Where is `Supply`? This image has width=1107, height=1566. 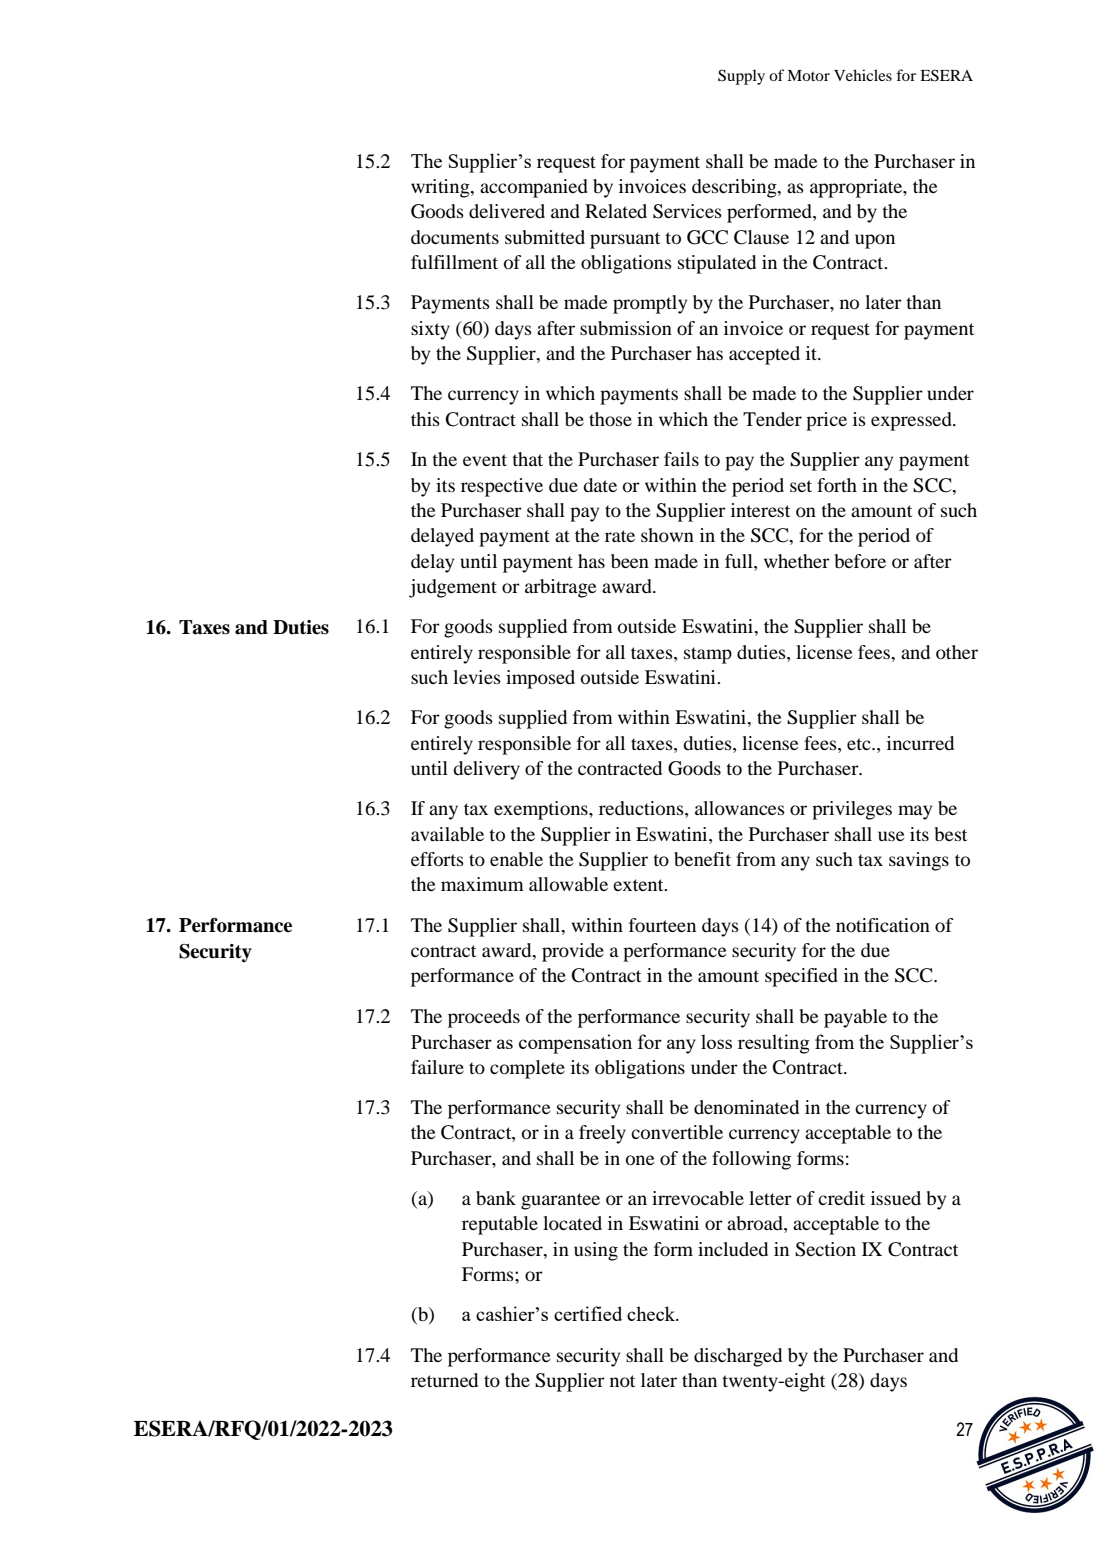
Supply is located at coordinates (741, 77).
